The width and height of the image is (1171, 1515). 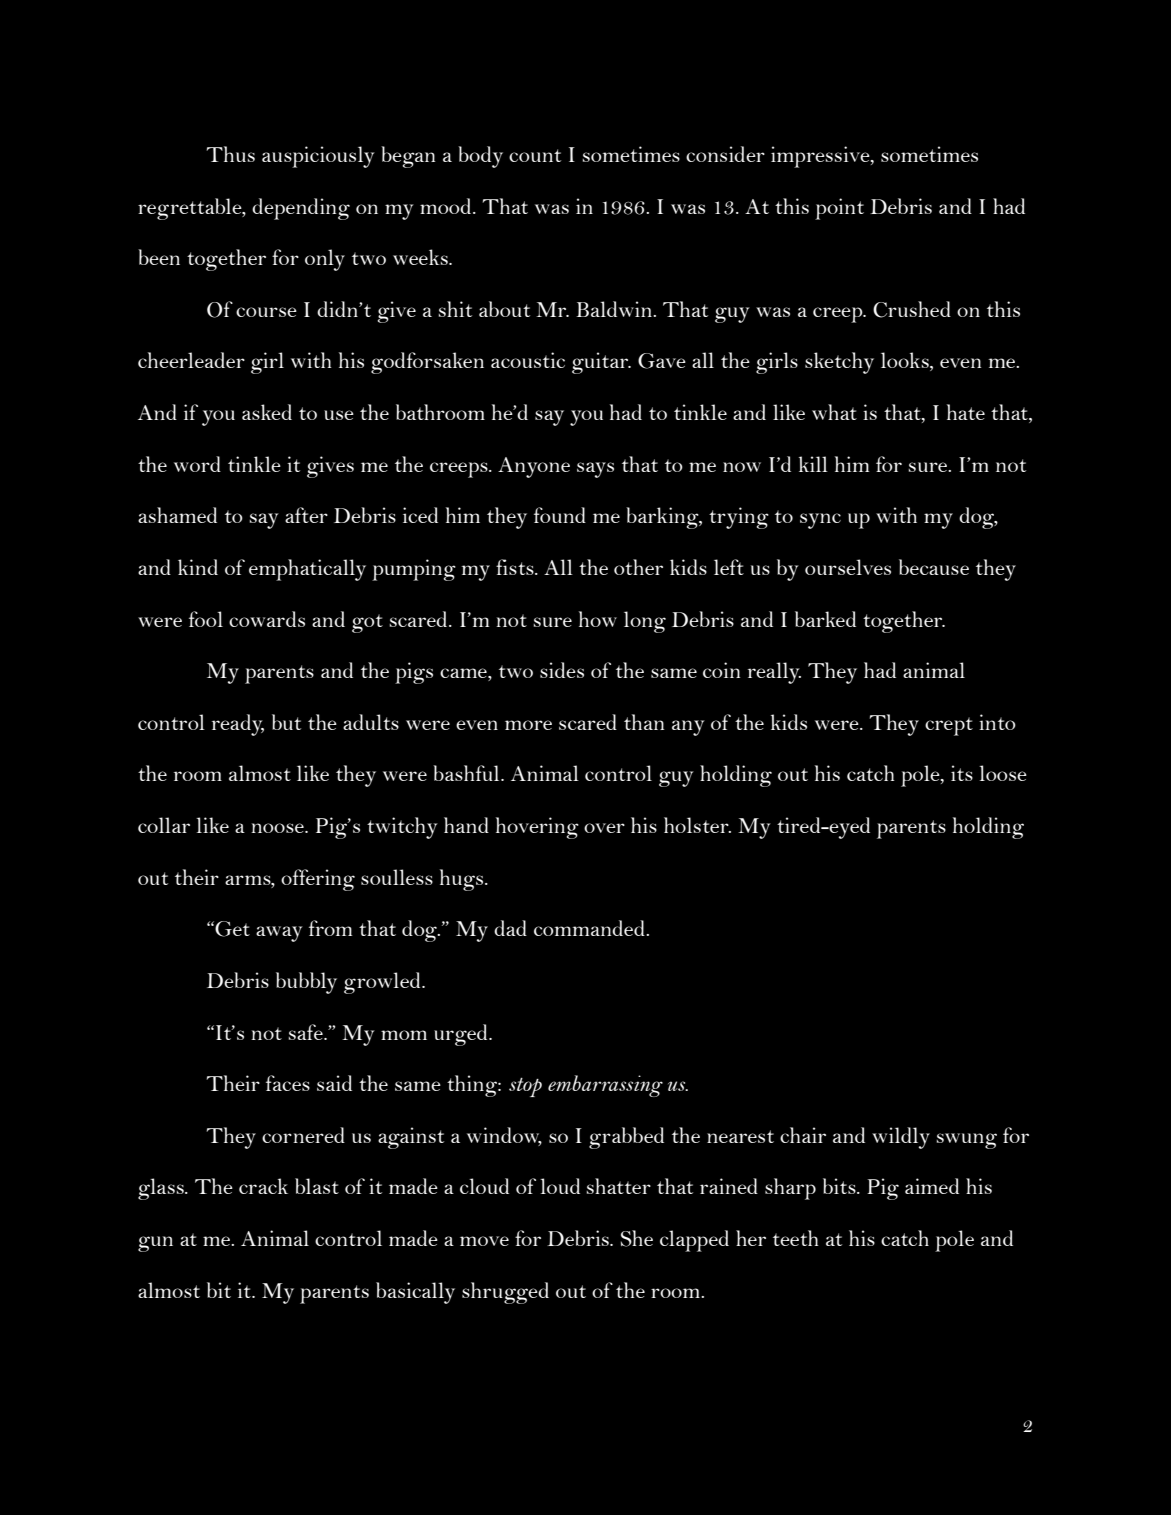 What do you see at coordinates (155, 1244) in the image?
I see `gun` at bounding box center [155, 1244].
